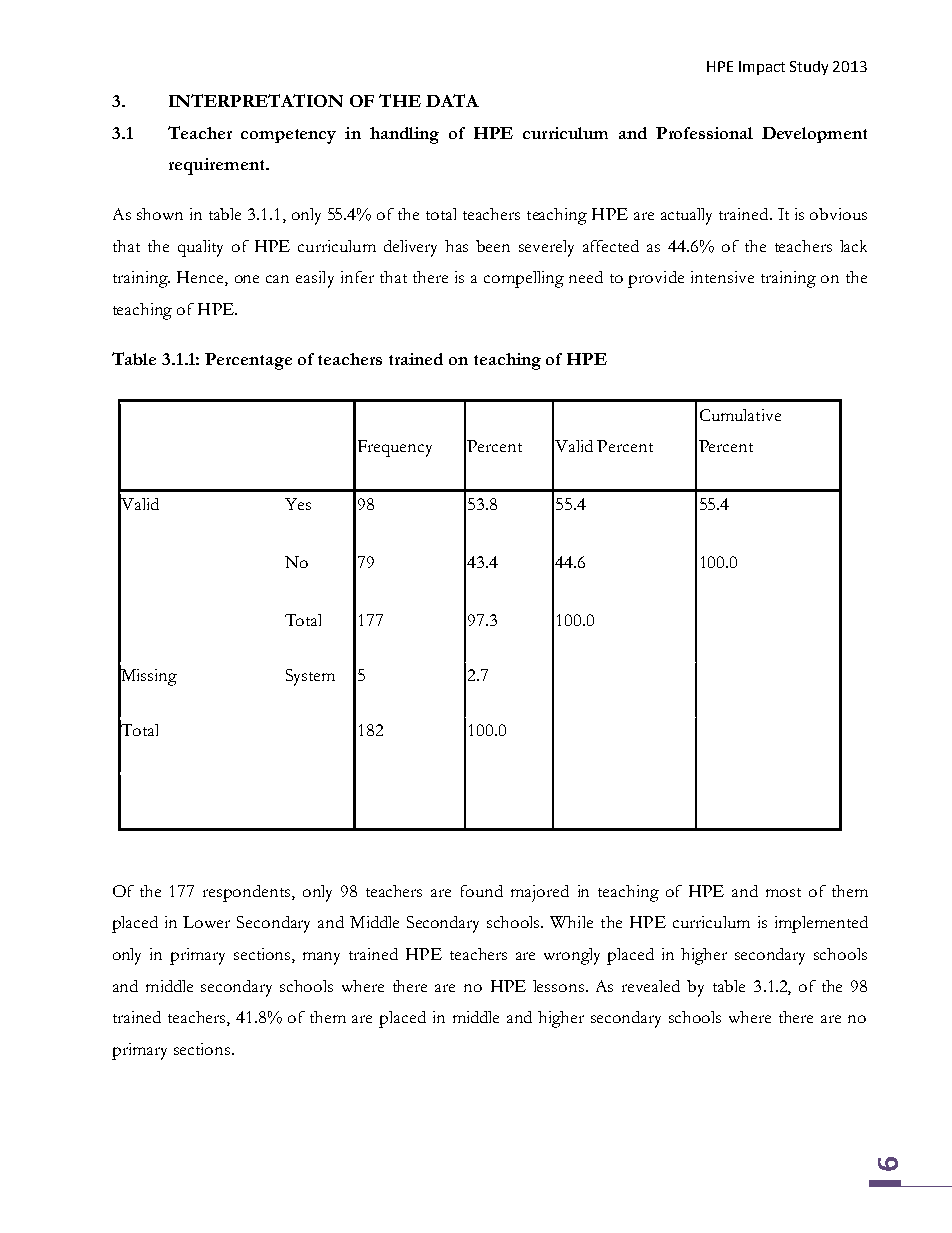 The image size is (952, 1233). Describe the element at coordinates (298, 504) in the image. I see `Yes` at that location.
